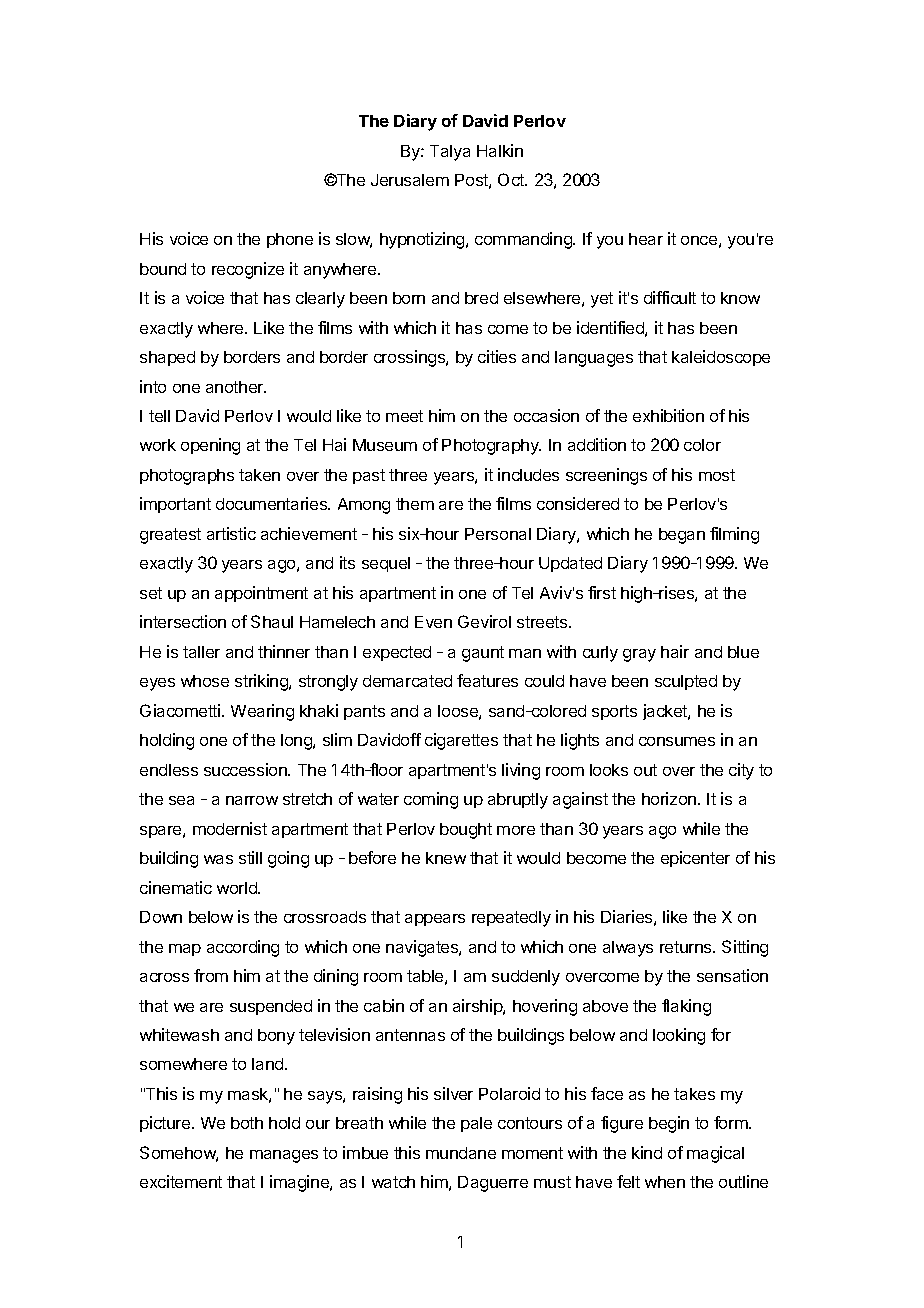 The image size is (924, 1308). Describe the element at coordinates (686, 682) in the screenshot. I see `sculpted` at that location.
